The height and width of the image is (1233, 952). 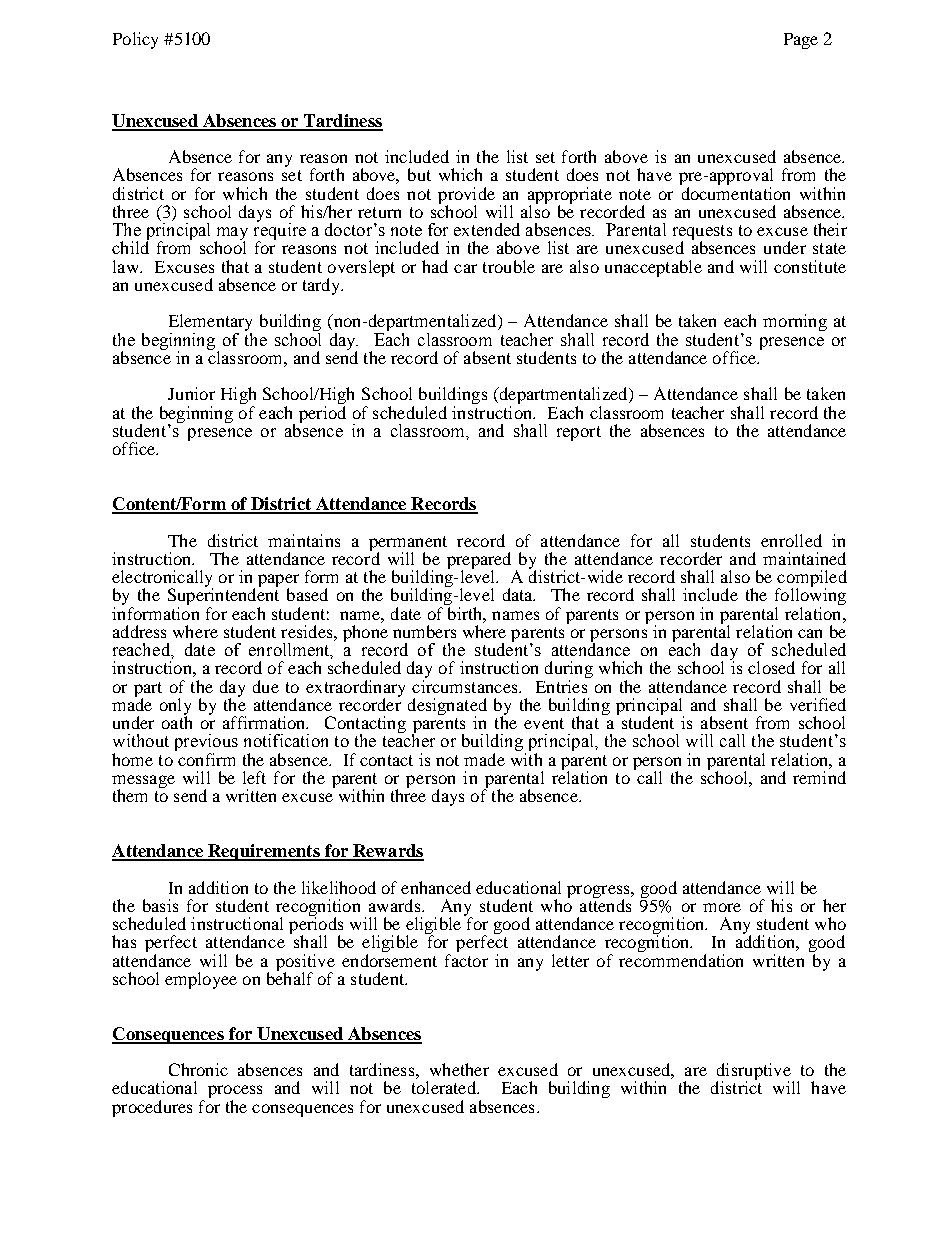 I want to click on remind, so click(x=819, y=777).
